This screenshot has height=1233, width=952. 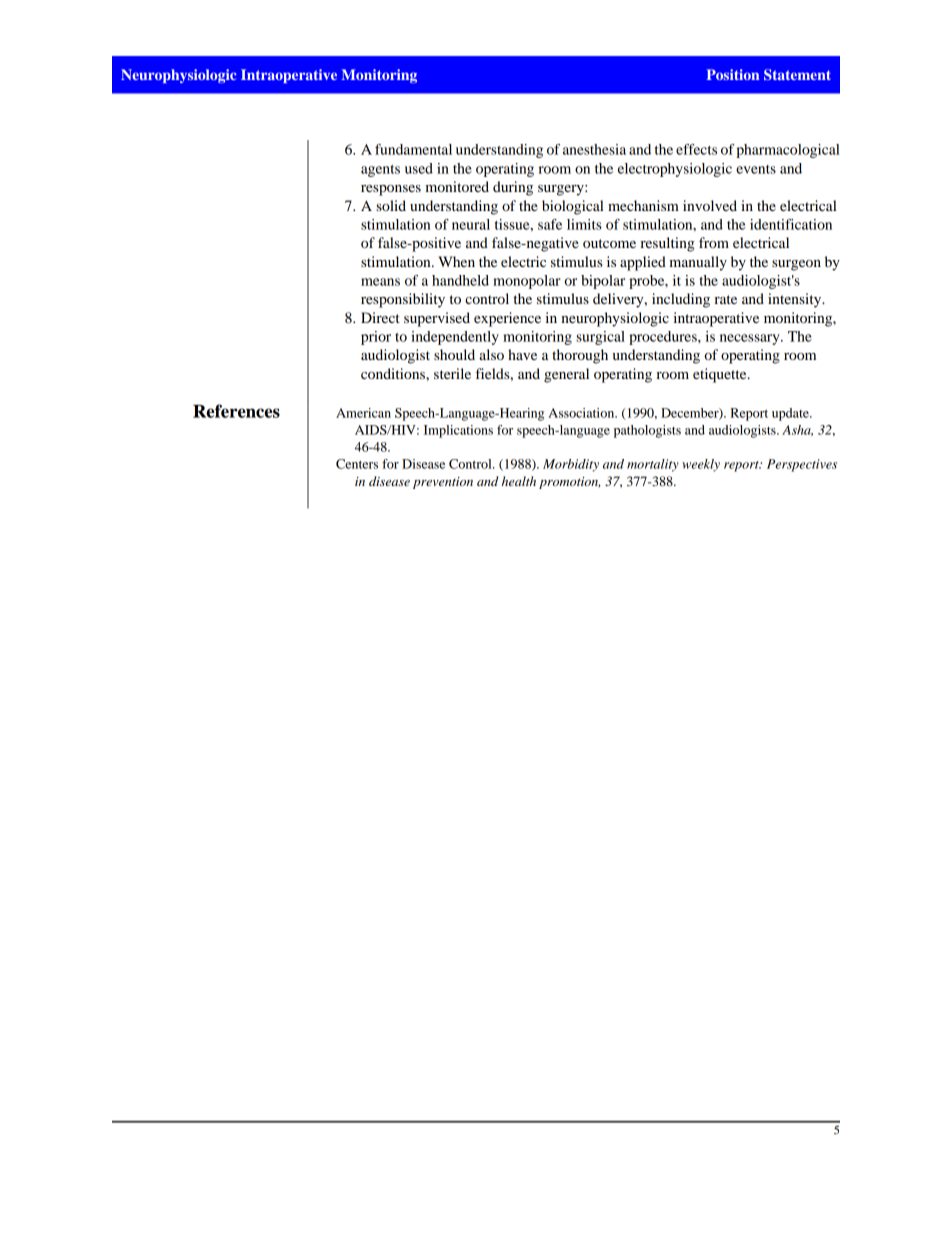 I want to click on Centers, so click(x=357, y=464).
